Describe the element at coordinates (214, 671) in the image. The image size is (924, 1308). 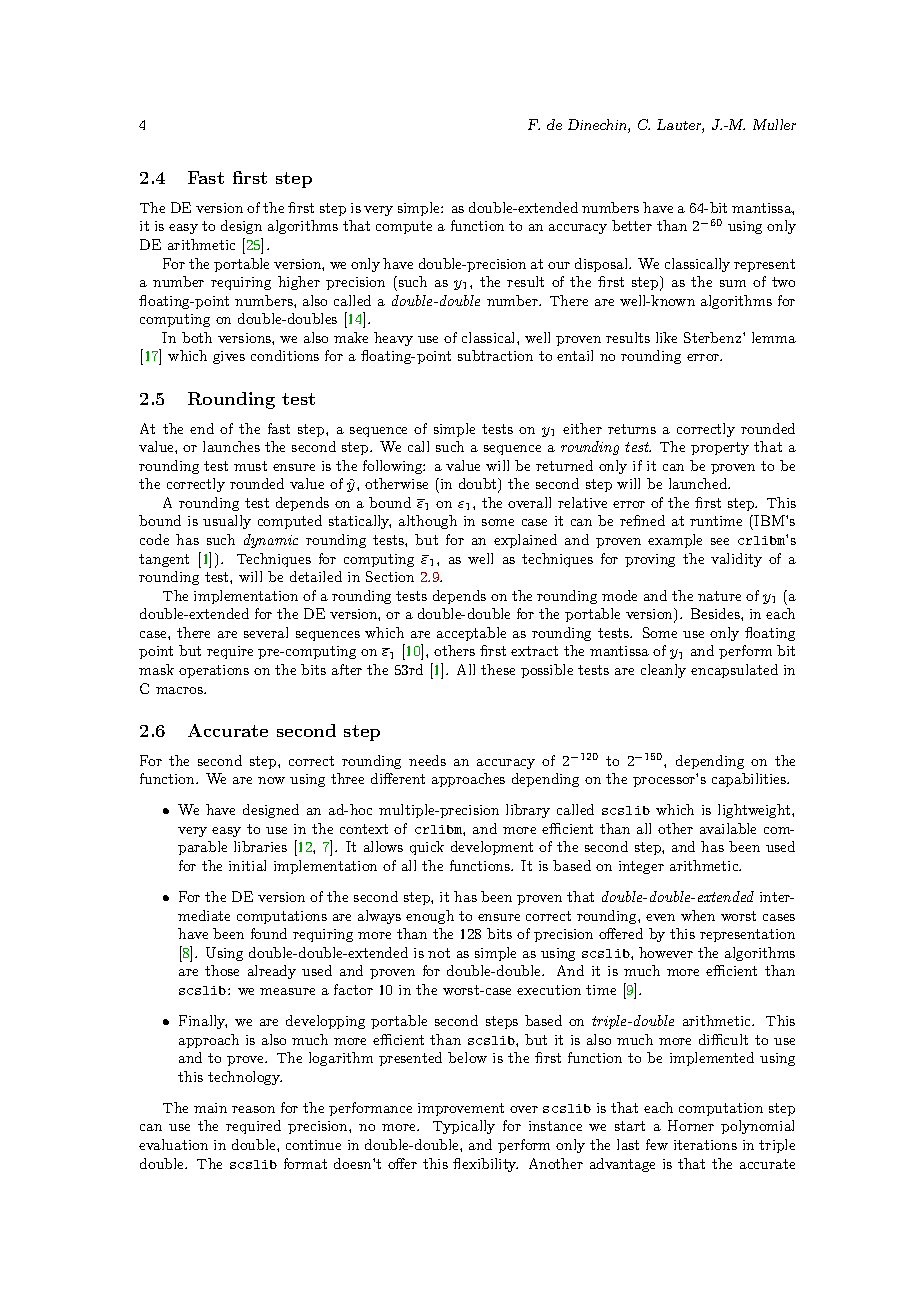
I see `operations` at that location.
